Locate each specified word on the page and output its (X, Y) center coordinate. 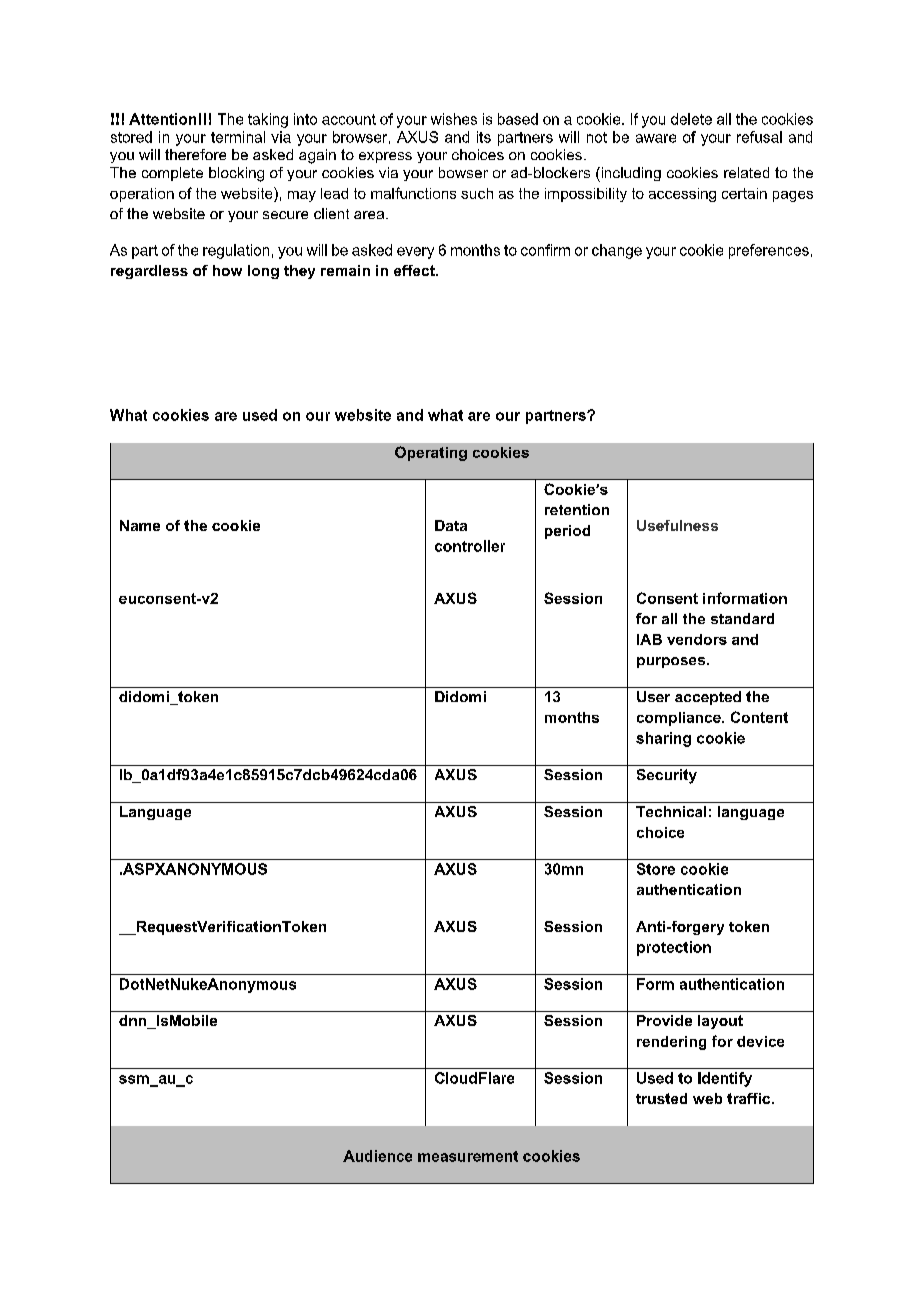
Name (140, 525)
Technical (671, 811)
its (484, 137)
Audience (377, 1156)
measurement (468, 1156)
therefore (195, 154)
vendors (697, 639)
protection (674, 948)
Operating (431, 453)
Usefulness (677, 525)
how (227, 270)
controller (470, 546)
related (746, 172)
